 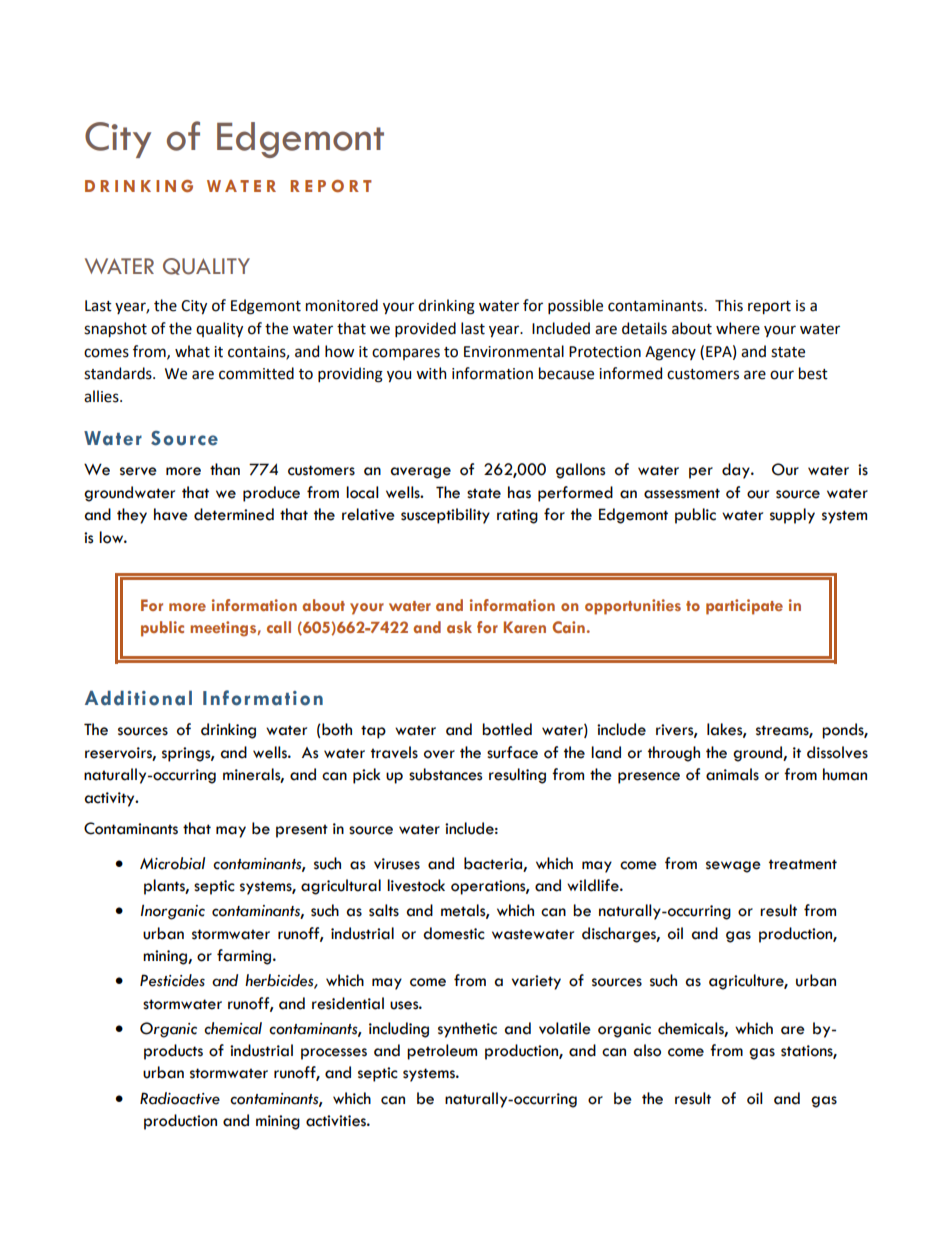 What do you see at coordinates (445, 774) in the screenshot?
I see `substances` at bounding box center [445, 774].
